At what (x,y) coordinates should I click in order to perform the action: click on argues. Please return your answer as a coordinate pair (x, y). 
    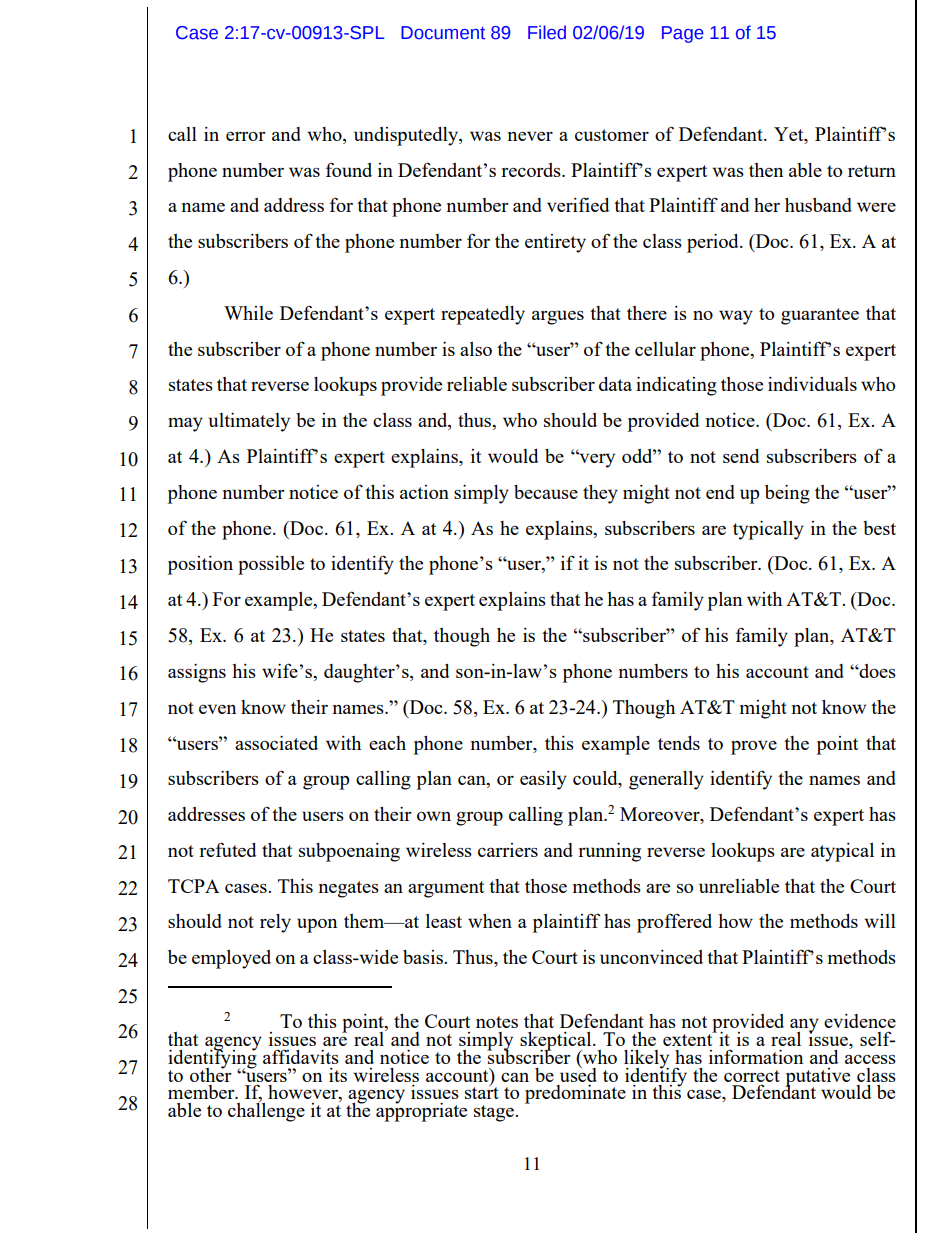
    Looking at the image, I should click on (558, 317).
